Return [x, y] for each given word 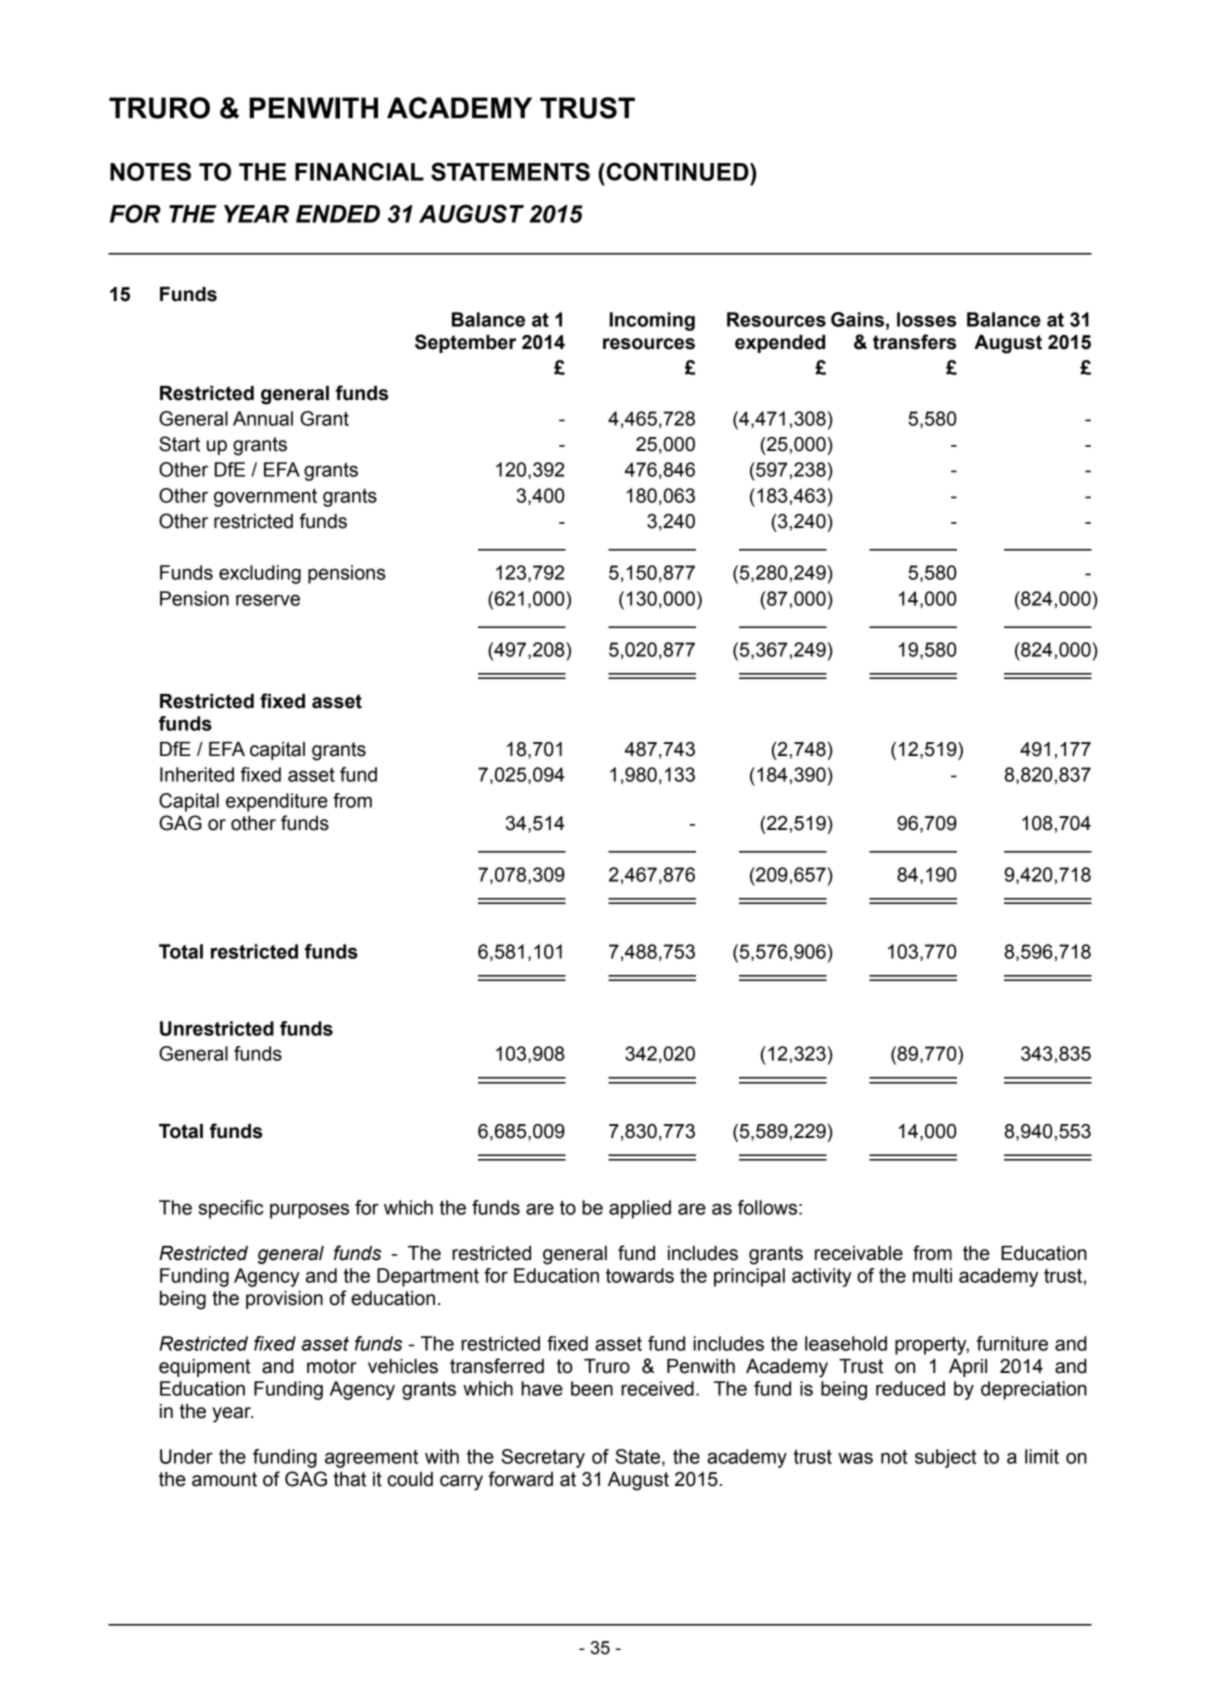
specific [231, 1209]
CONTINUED [677, 171]
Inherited [197, 774]
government [265, 497]
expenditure [277, 802]
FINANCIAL [359, 171]
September [465, 343]
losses [926, 319]
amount [224, 1479]
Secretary [543, 1458]
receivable [859, 1253]
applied [640, 1209]
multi [932, 1275]
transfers [914, 342]
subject [946, 1458]
